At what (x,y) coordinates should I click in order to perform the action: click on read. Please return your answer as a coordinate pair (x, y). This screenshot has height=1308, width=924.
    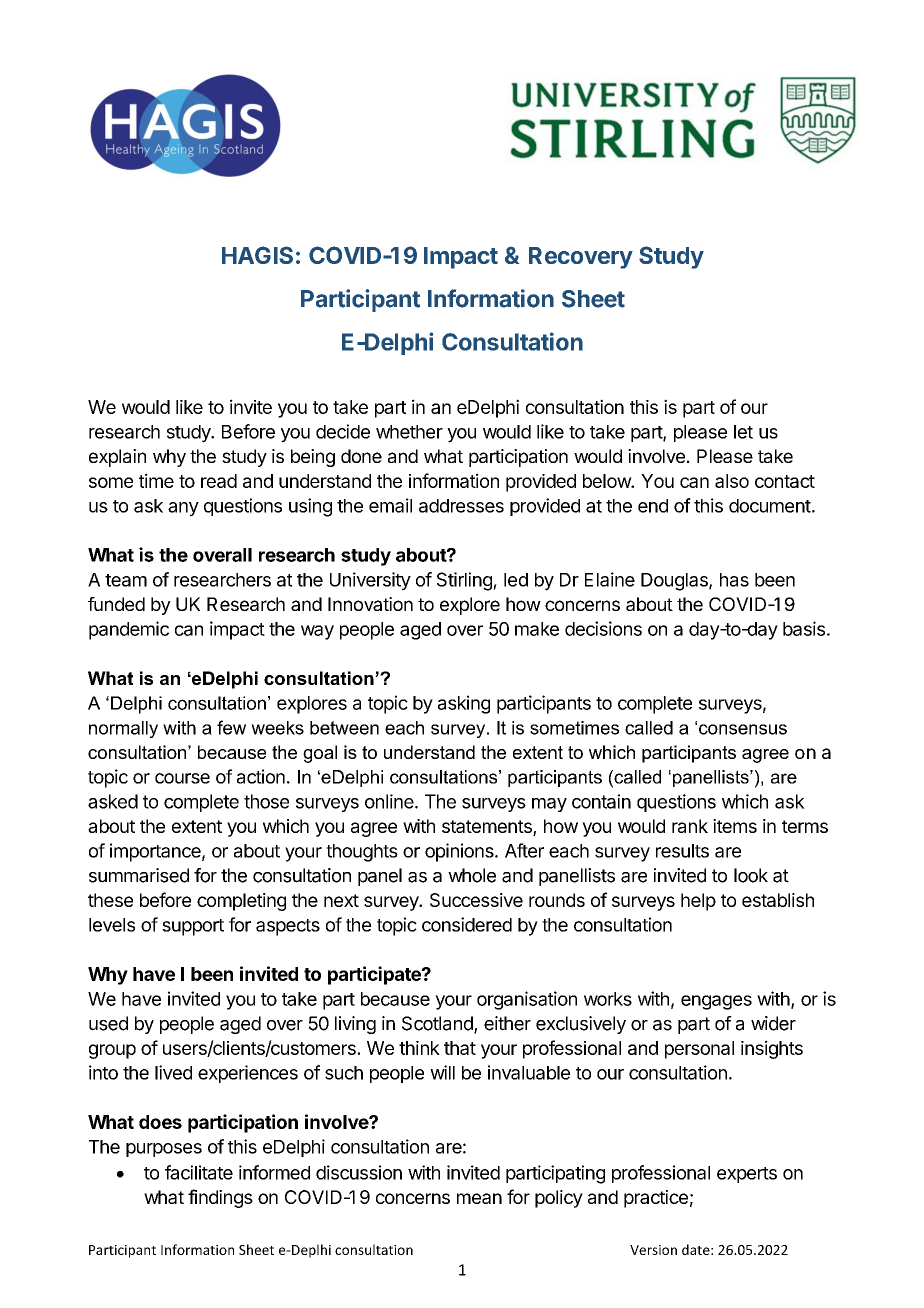
    Looking at the image, I should click on (219, 481).
